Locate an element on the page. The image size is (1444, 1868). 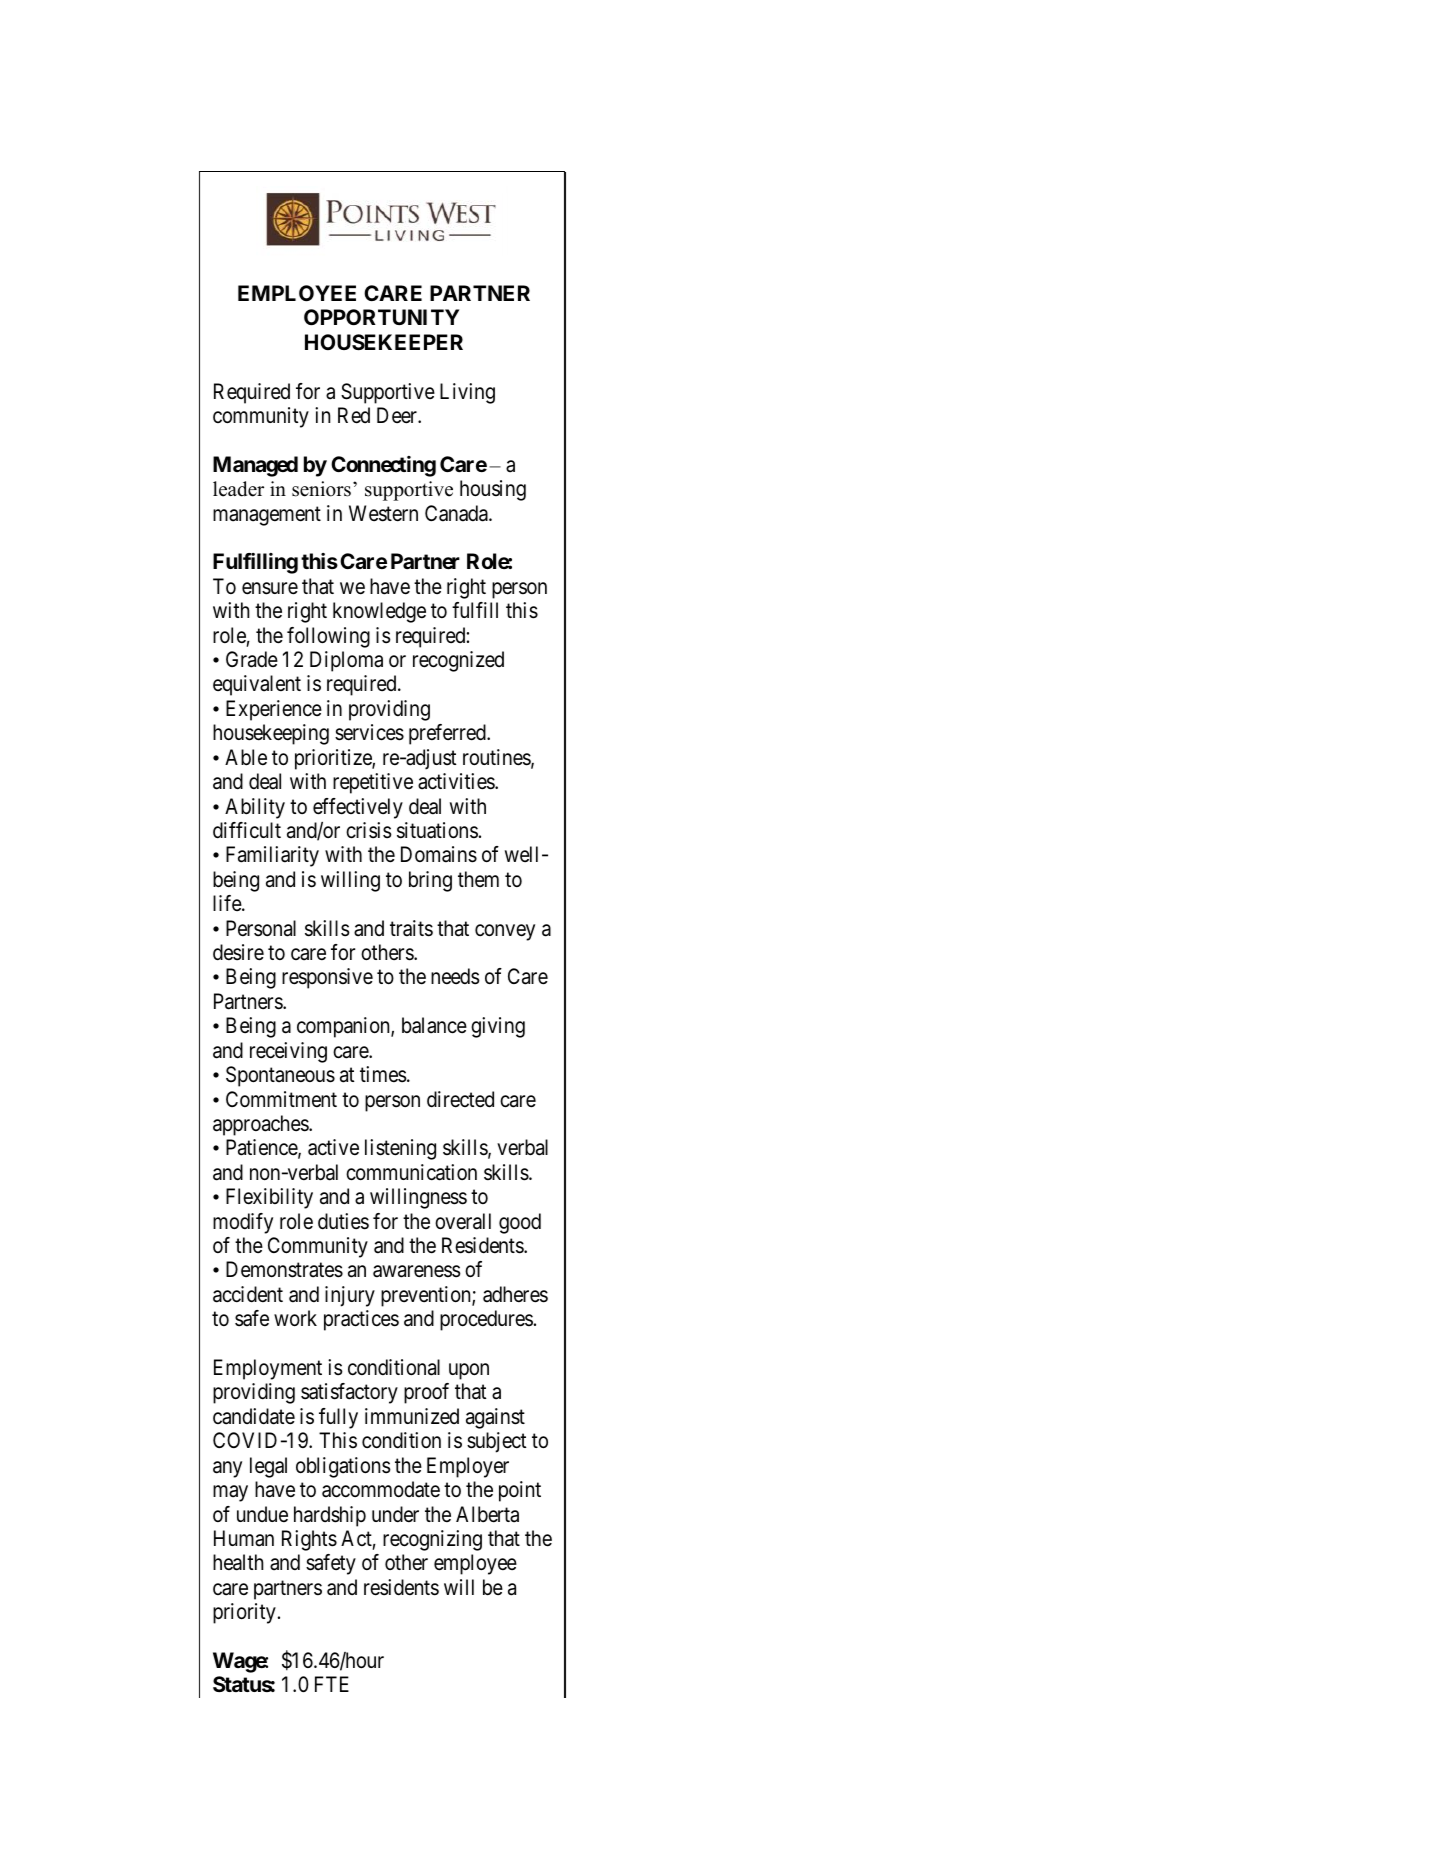
Ability is located at coordinates (255, 808).
